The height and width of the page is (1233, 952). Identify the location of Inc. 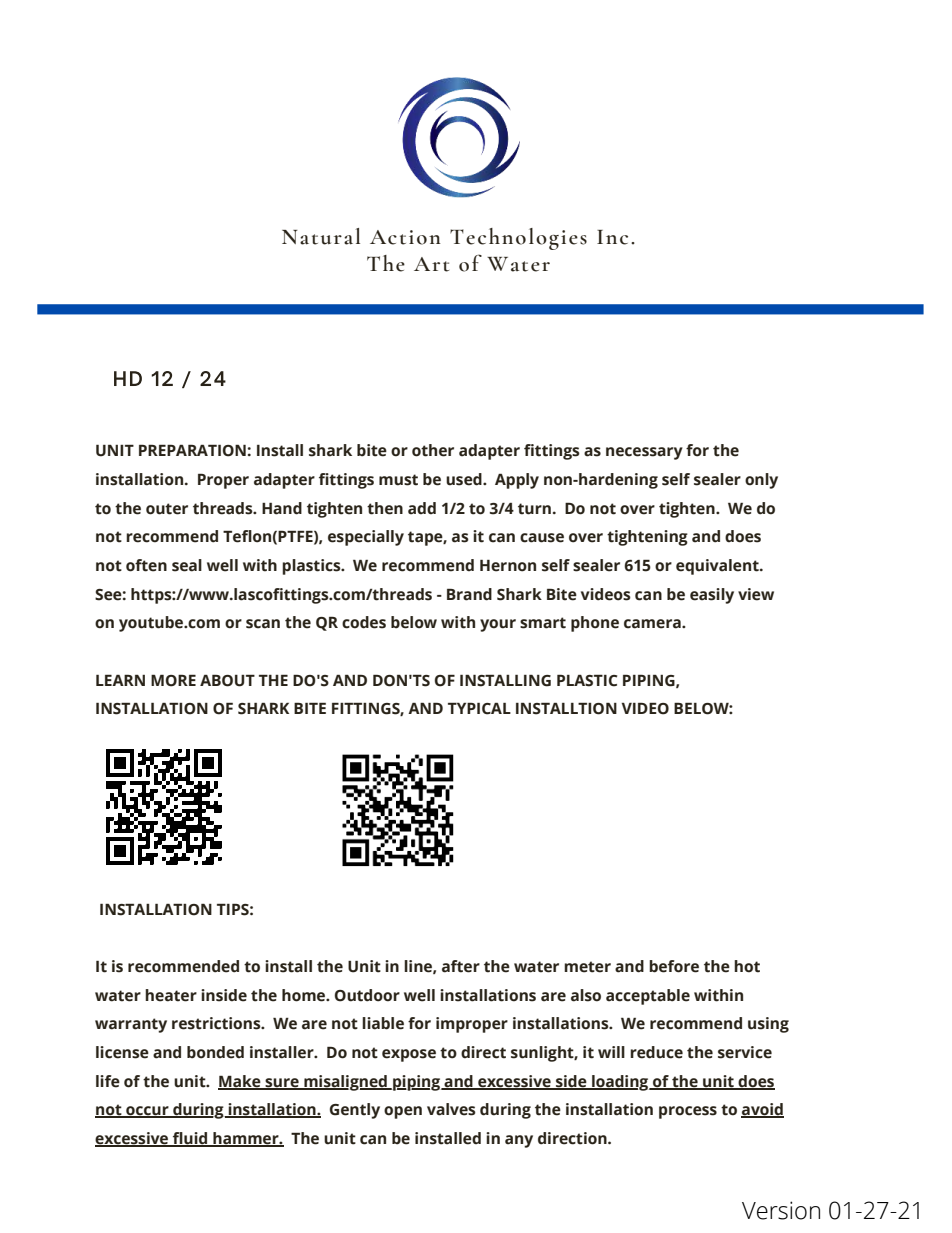
(612, 237).
